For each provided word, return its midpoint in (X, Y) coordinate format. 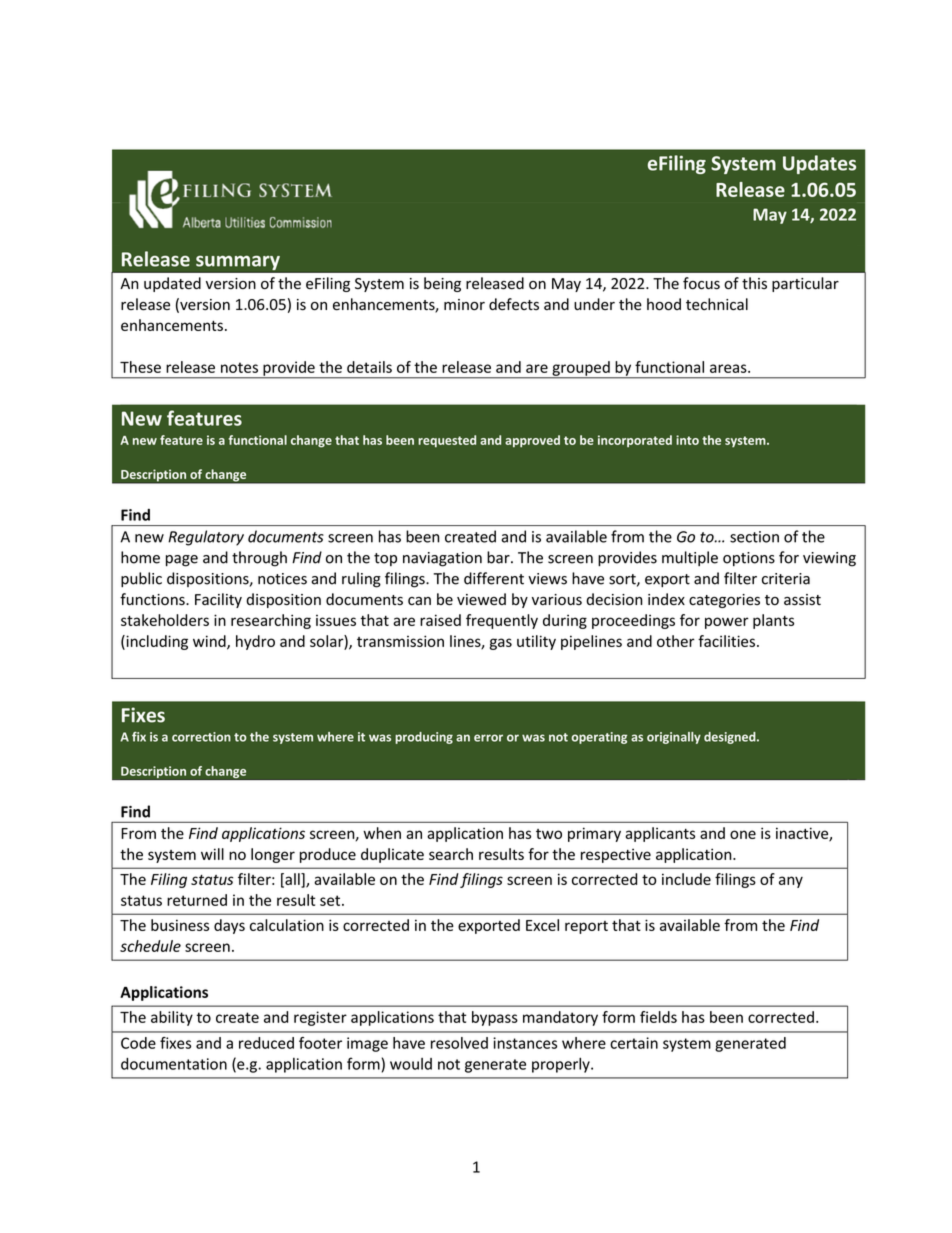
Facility (218, 600)
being (442, 284)
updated (172, 284)
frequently (502, 621)
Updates (819, 164)
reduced (266, 1043)
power (727, 623)
